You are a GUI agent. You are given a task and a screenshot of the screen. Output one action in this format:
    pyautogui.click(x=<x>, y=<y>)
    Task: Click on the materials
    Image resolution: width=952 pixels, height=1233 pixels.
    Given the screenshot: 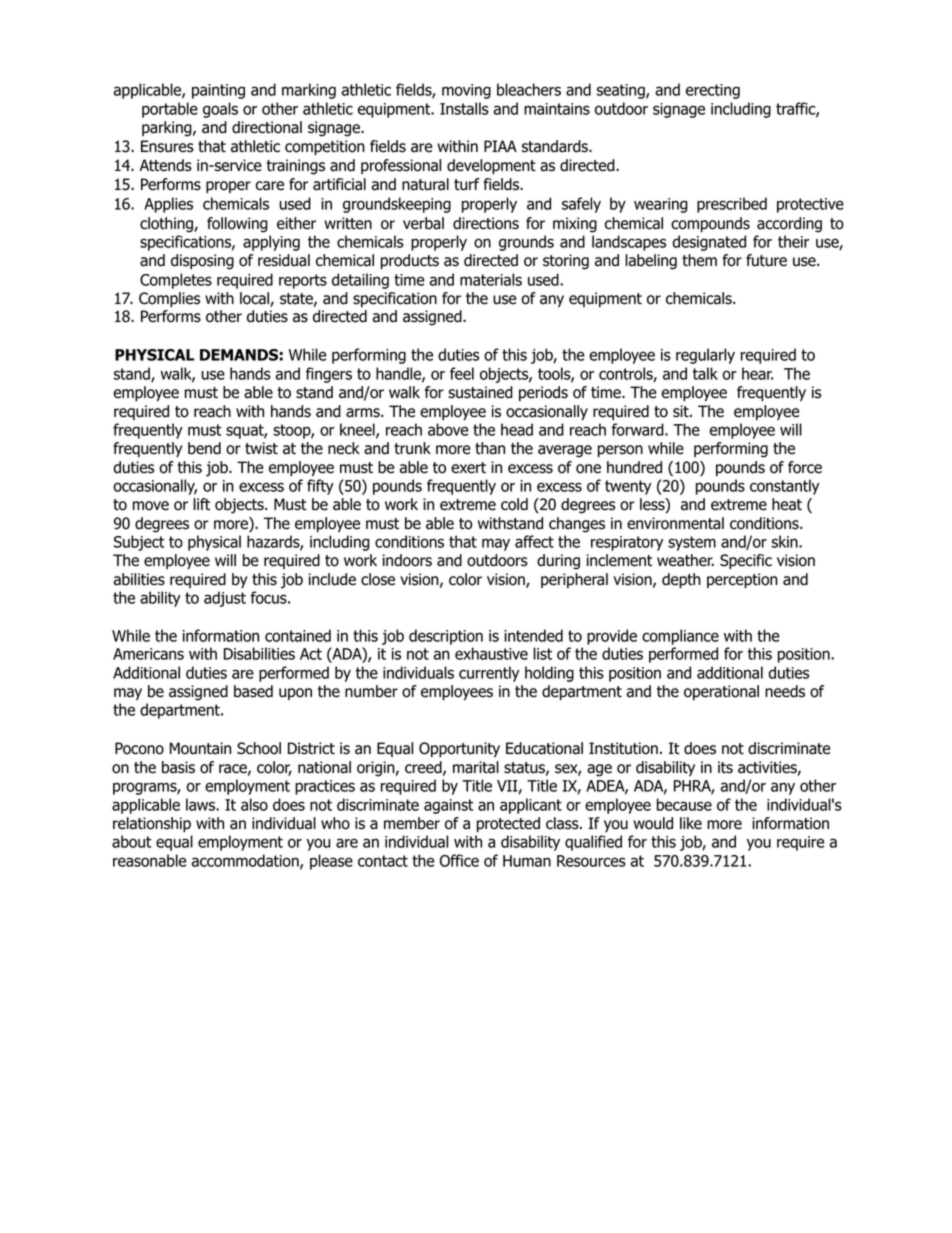 What is the action you would take?
    pyautogui.click(x=491, y=279)
